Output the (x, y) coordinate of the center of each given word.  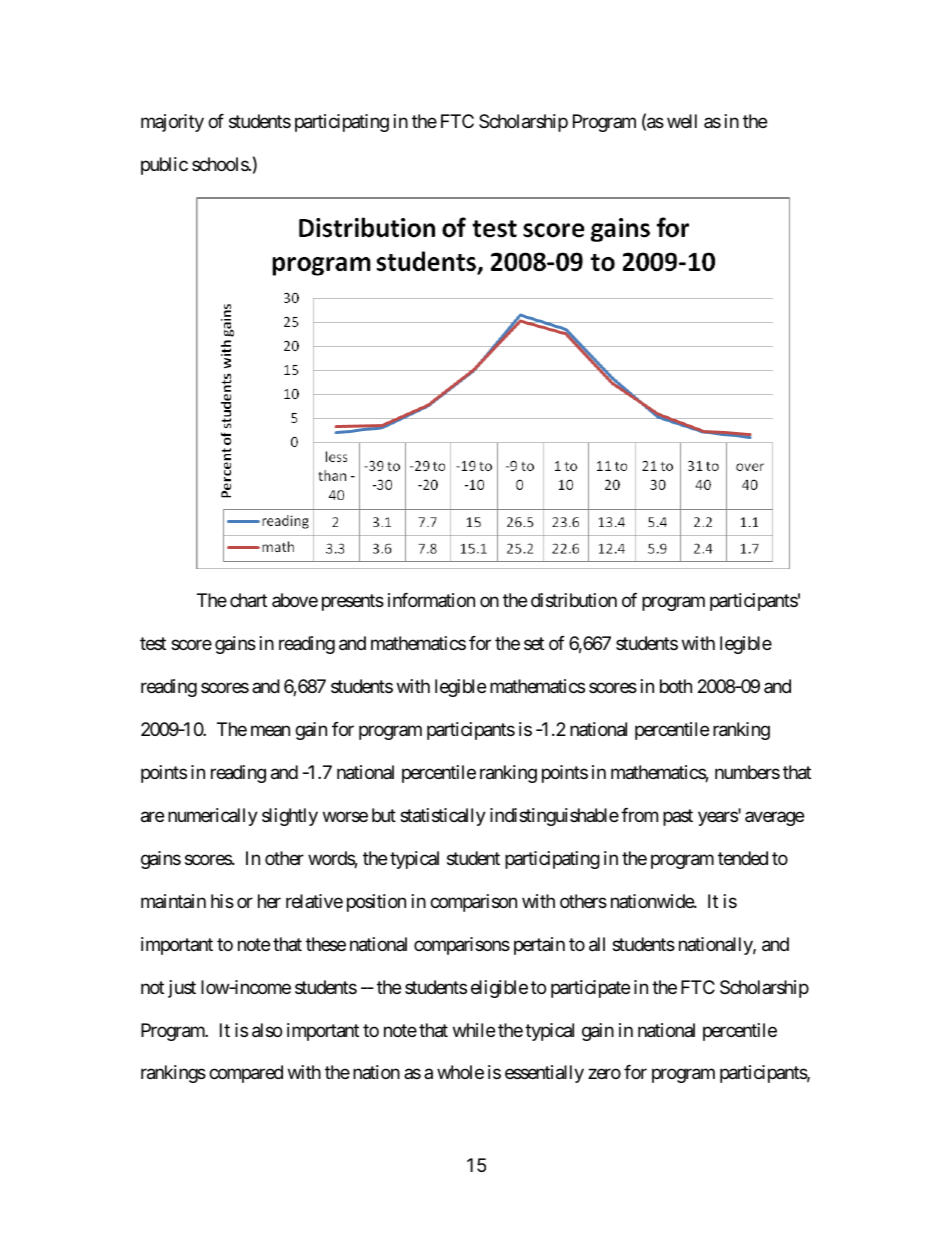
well (682, 121)
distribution (574, 600)
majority (172, 123)
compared (246, 1074)
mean (270, 730)
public (164, 166)
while (474, 1030)
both (676, 686)
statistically (443, 817)
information (431, 600)
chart (248, 600)
